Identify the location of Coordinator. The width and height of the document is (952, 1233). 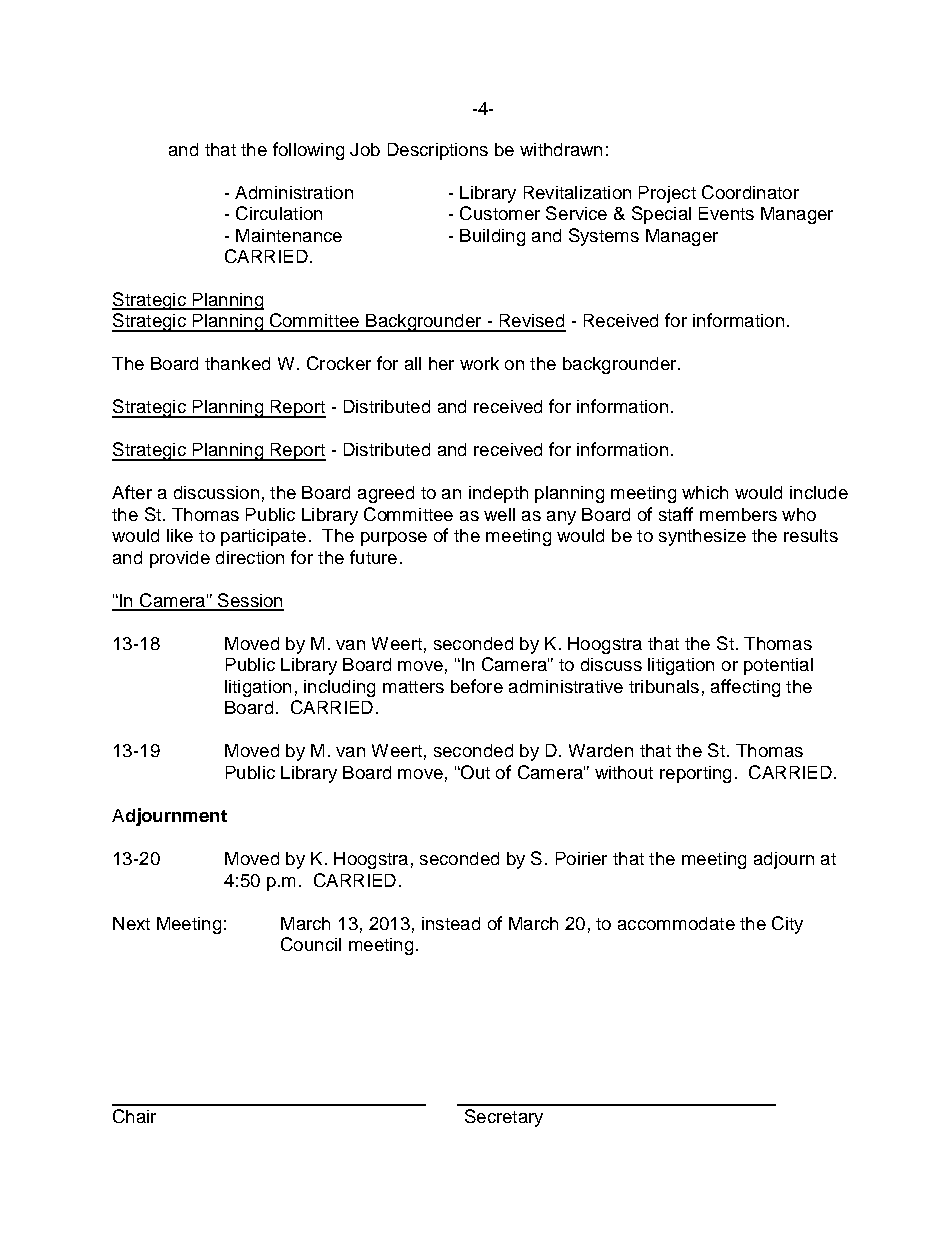
(750, 192).
